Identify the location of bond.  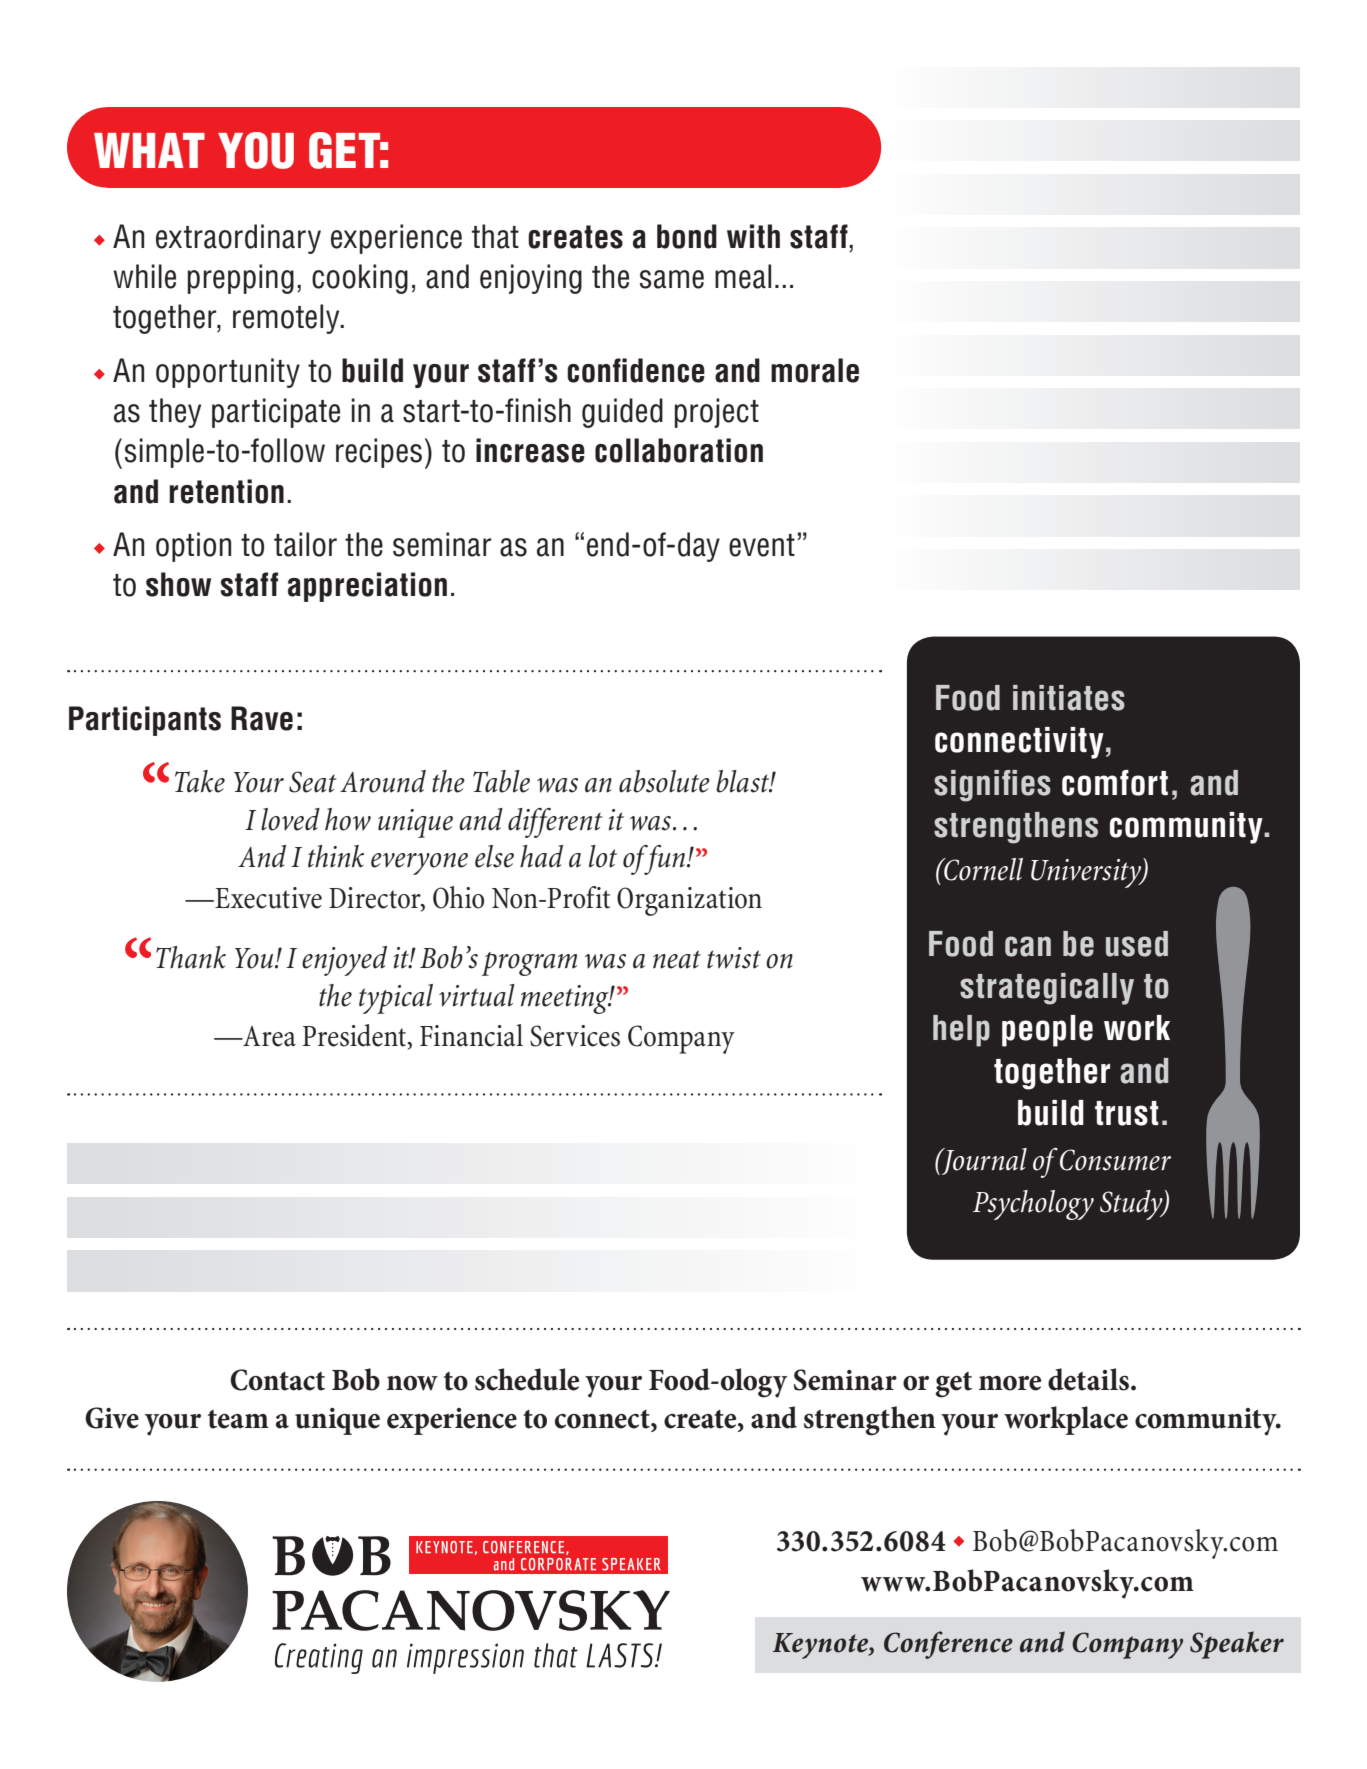
(687, 236).
